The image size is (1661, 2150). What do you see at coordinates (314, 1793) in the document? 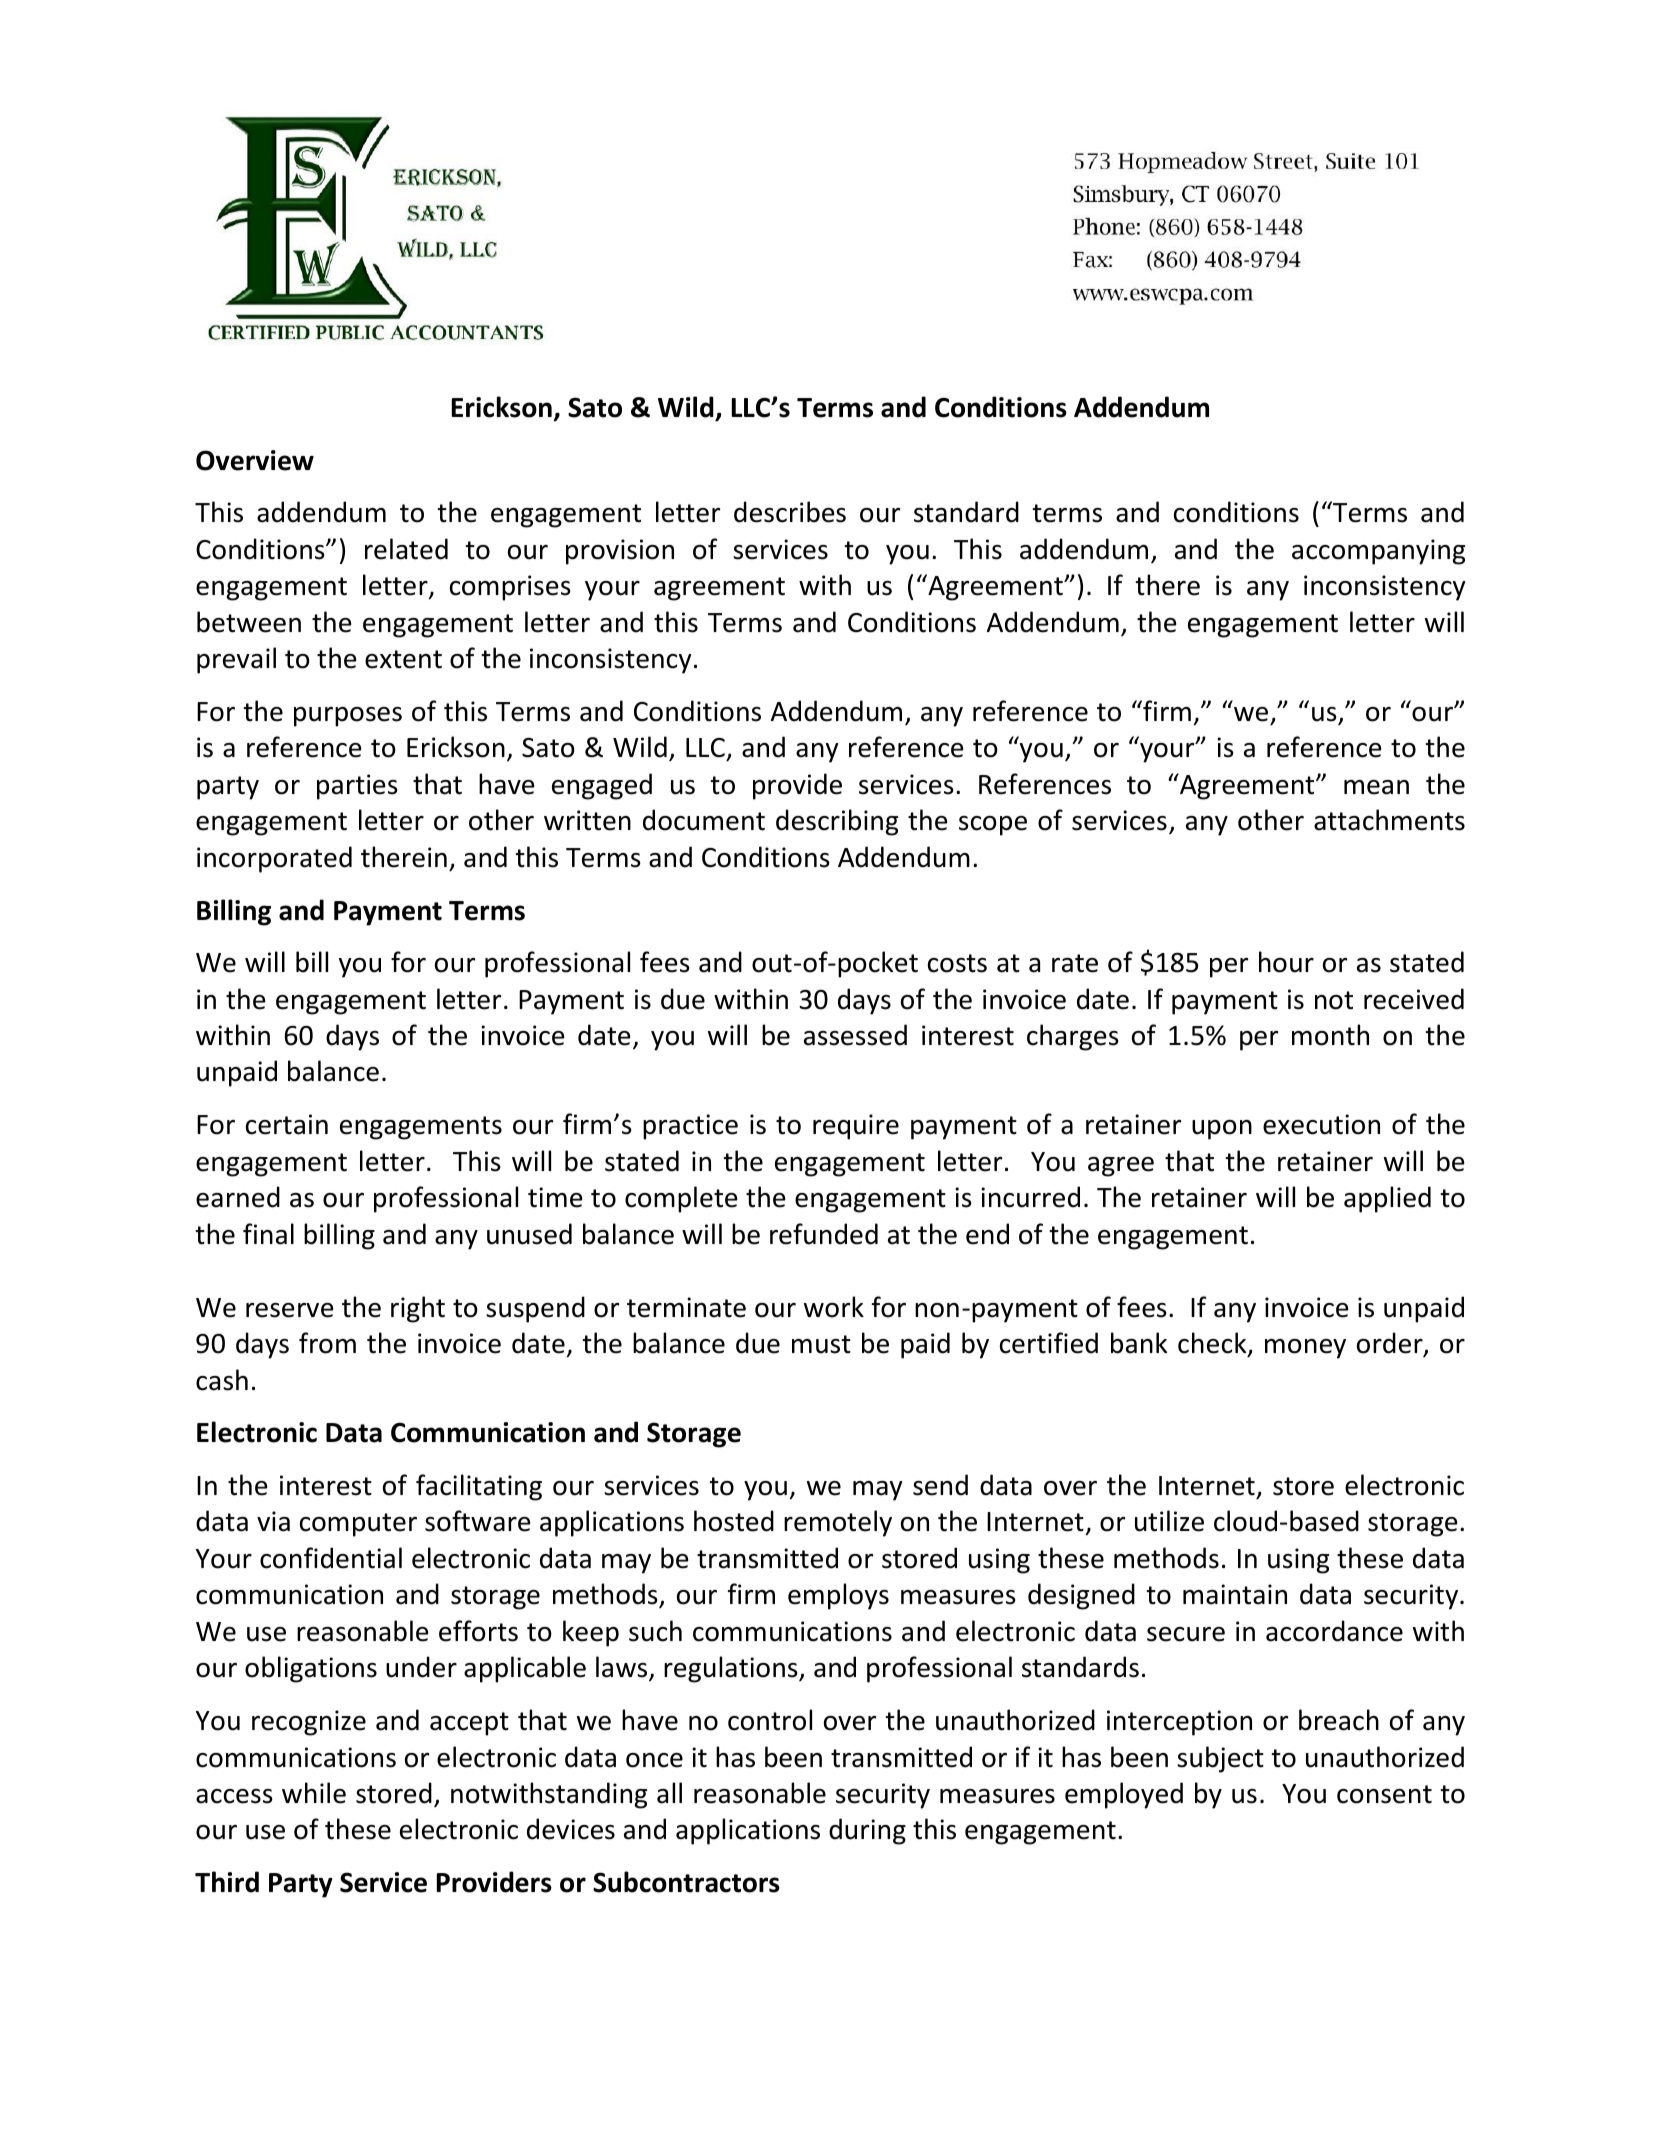
I see `while` at bounding box center [314, 1793].
